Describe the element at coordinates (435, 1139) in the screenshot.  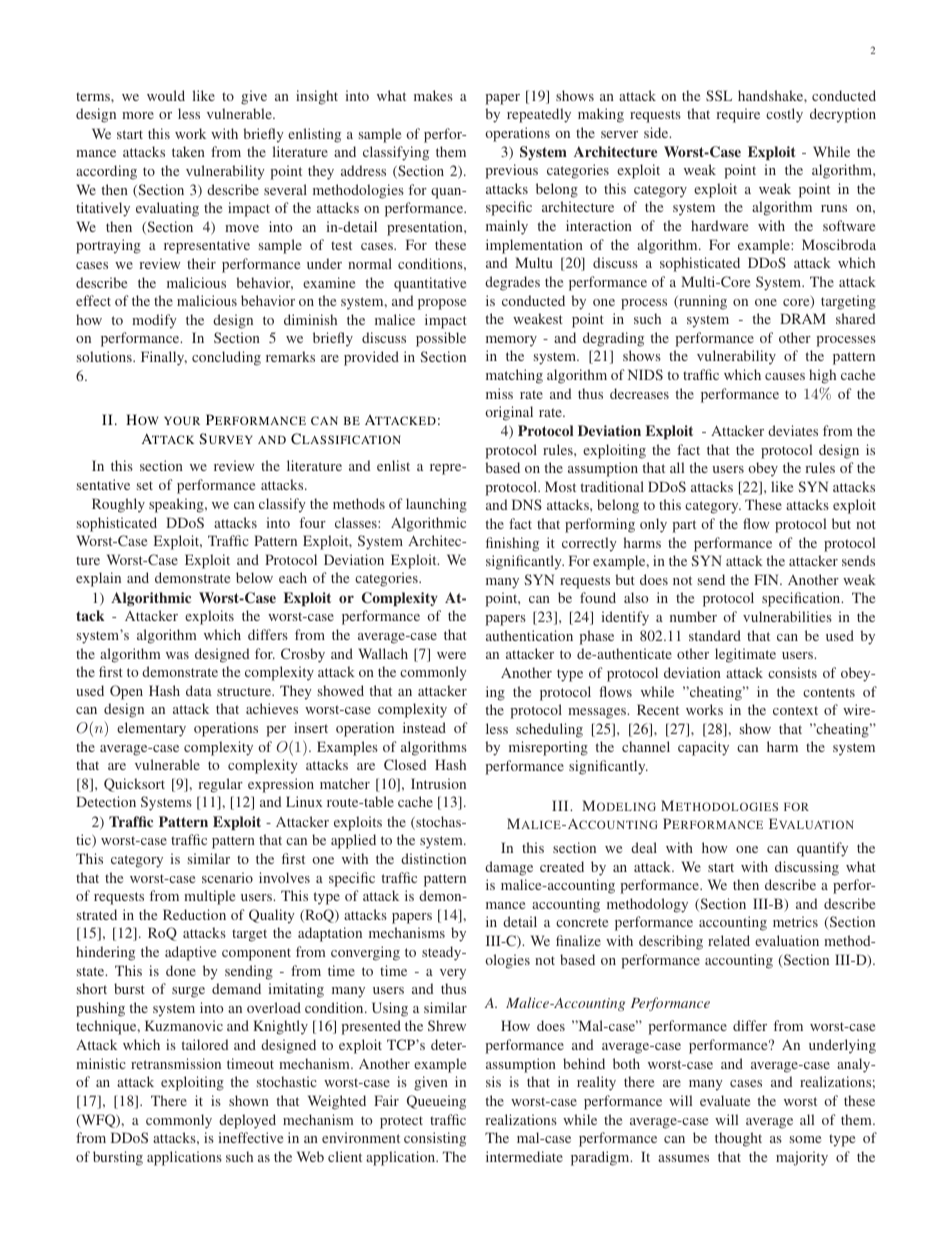
I see `consisting` at that location.
